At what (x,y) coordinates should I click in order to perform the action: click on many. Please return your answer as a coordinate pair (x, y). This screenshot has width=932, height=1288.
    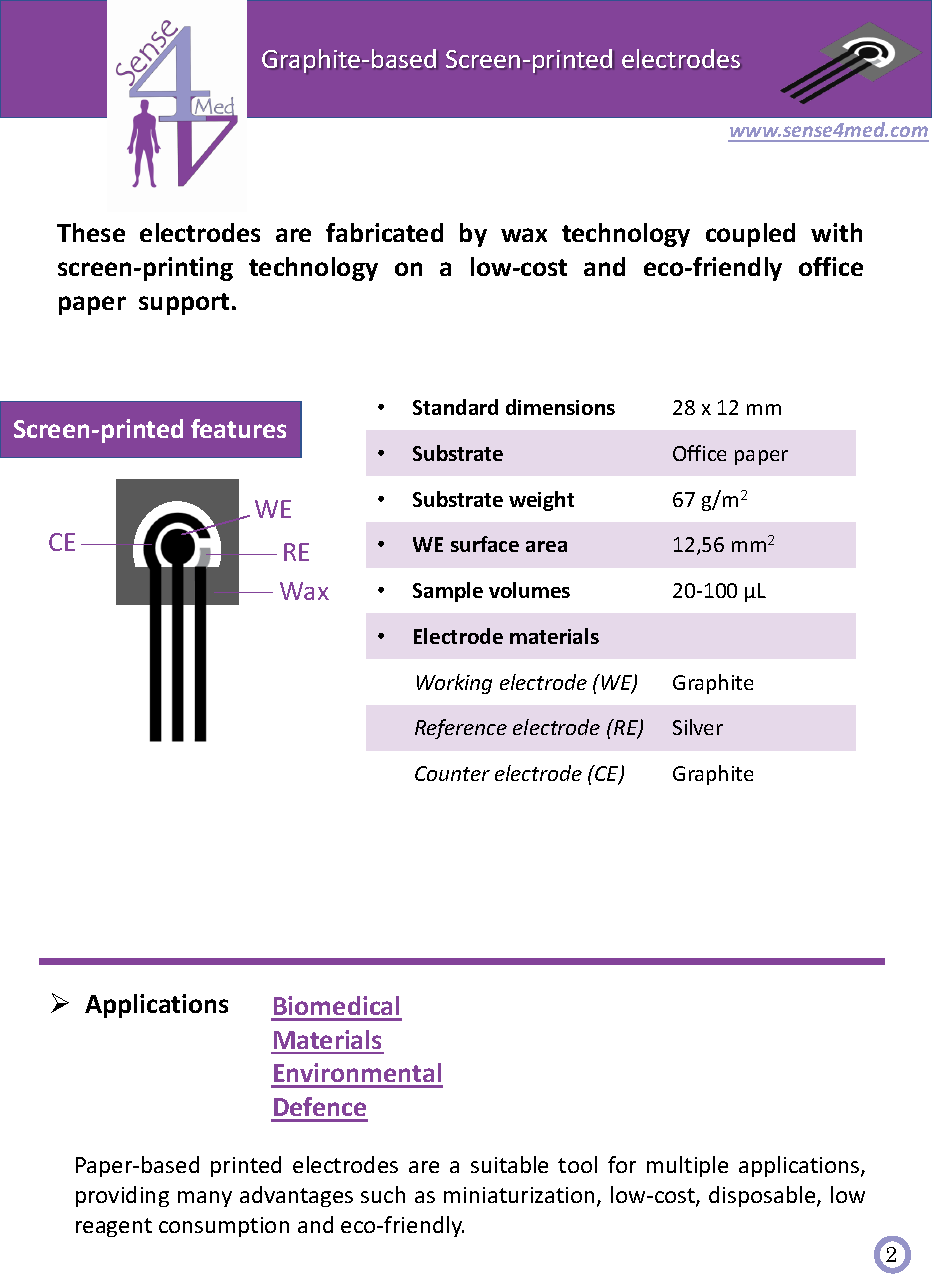
    Looking at the image, I should click on (205, 1199).
